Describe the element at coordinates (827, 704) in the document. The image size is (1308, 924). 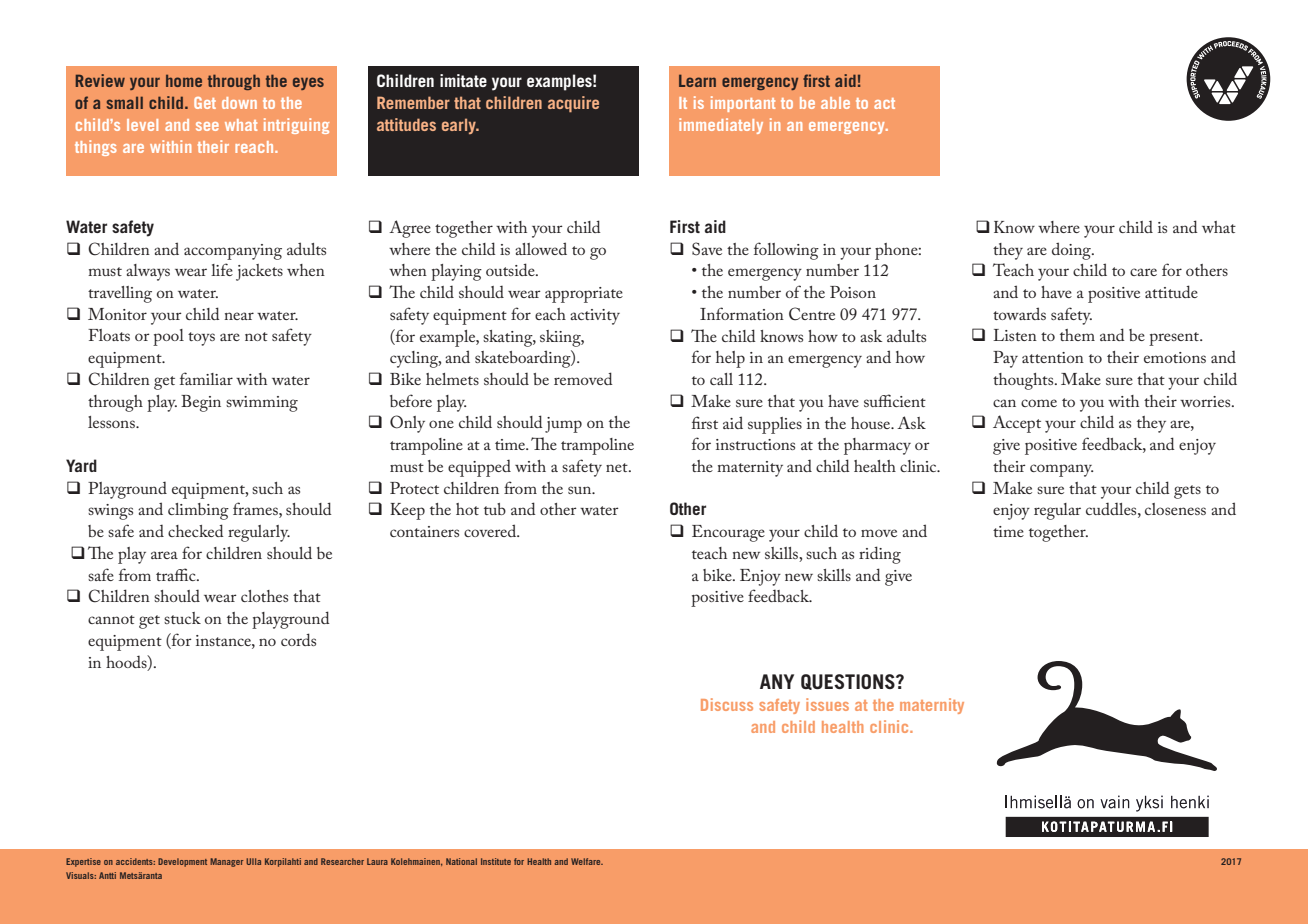
I see `issues` at that location.
